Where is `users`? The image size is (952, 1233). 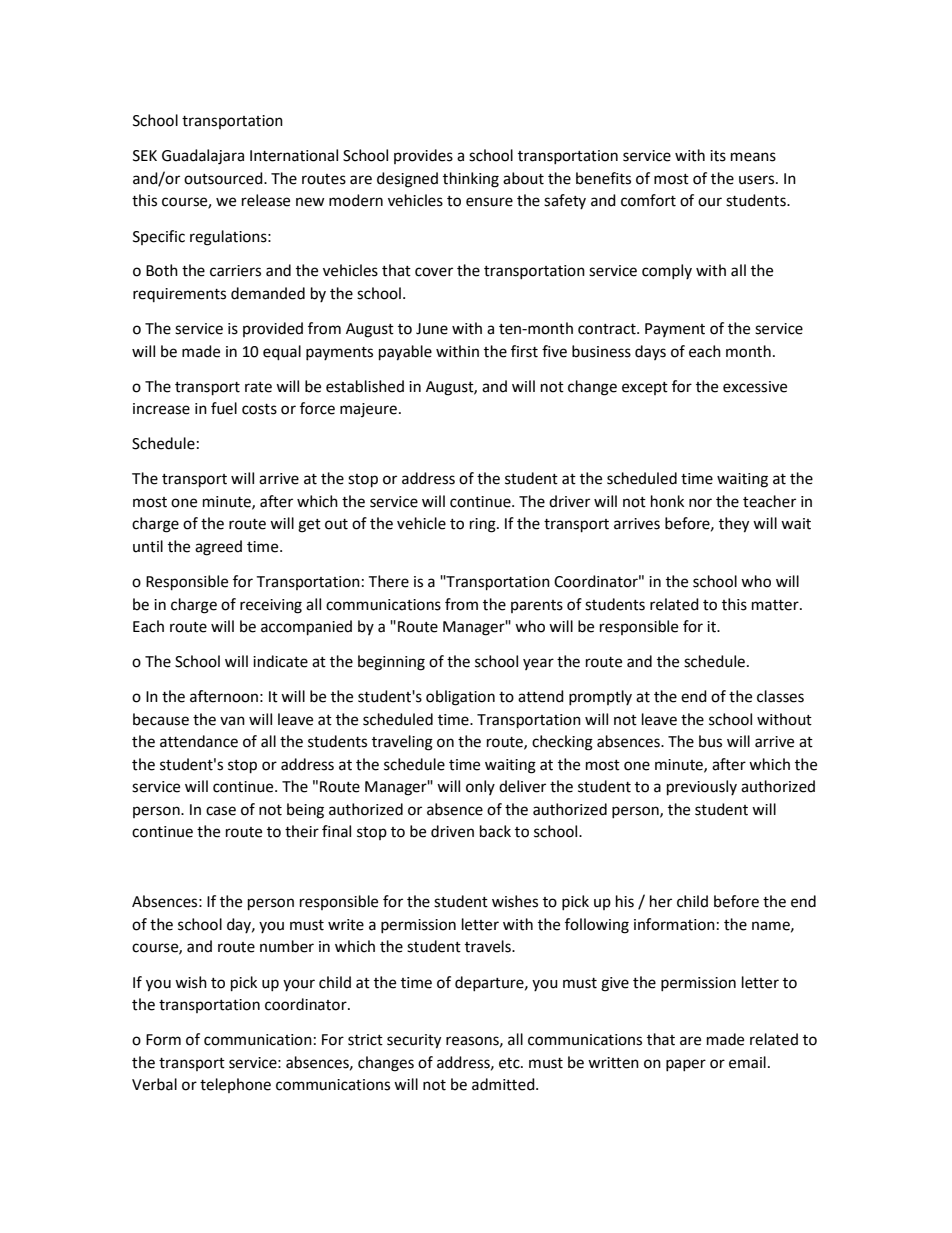
users is located at coordinates (758, 180).
